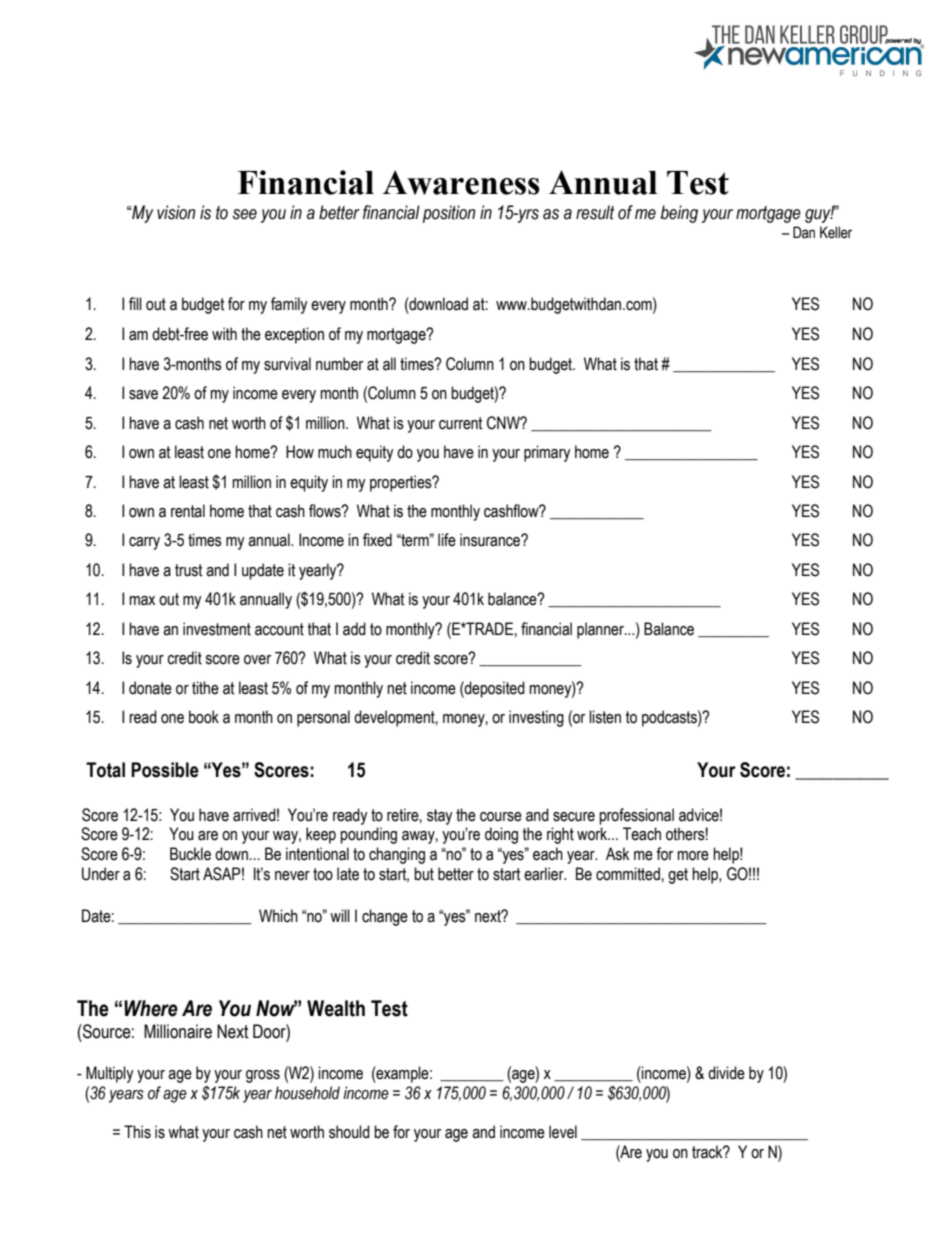 This image has height=1233, width=952. Describe the element at coordinates (137, 1132) in the image. I see `This` at that location.
